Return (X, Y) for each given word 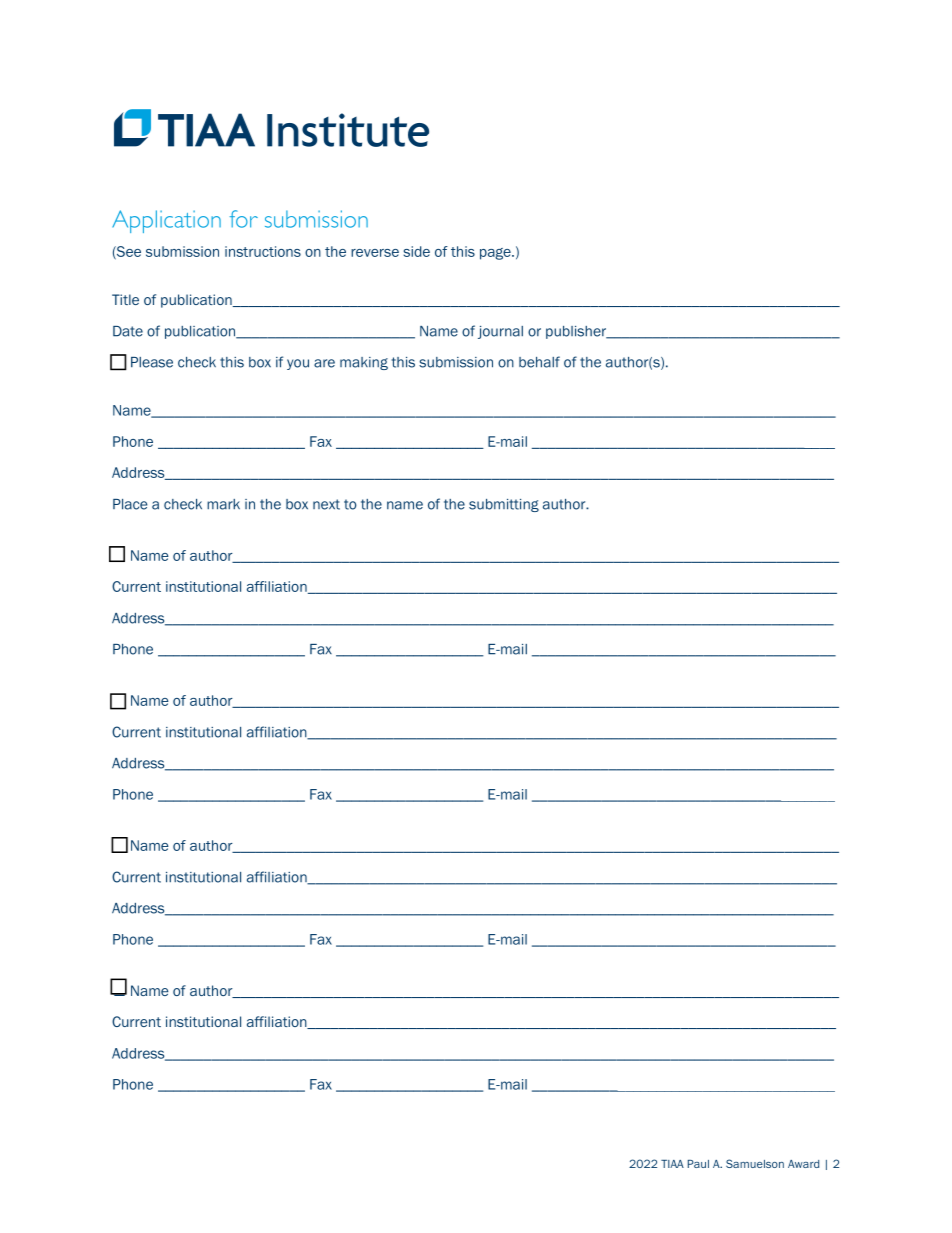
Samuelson (755, 1163)
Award (803, 1164)
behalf (539, 362)
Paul (698, 1164)
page (496, 254)
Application (166, 221)
